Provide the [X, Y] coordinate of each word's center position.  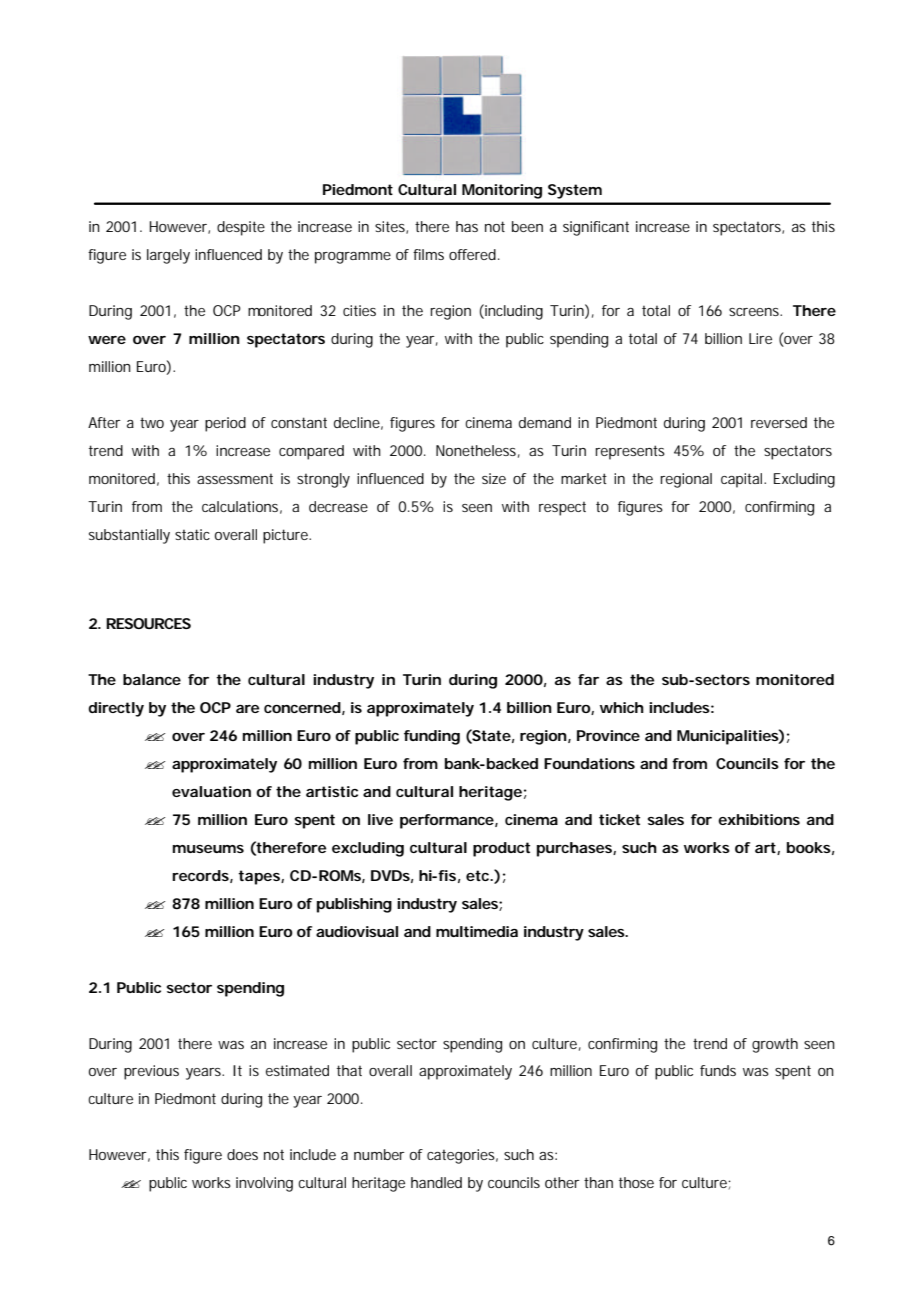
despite [241, 228]
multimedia [477, 931]
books [810, 848]
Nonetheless [478, 451]
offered [474, 254]
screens [755, 312]
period [225, 424]
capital [743, 480]
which [622, 707]
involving [264, 1184]
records [202, 876]
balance [152, 679]
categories [462, 1156]
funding [432, 737]
